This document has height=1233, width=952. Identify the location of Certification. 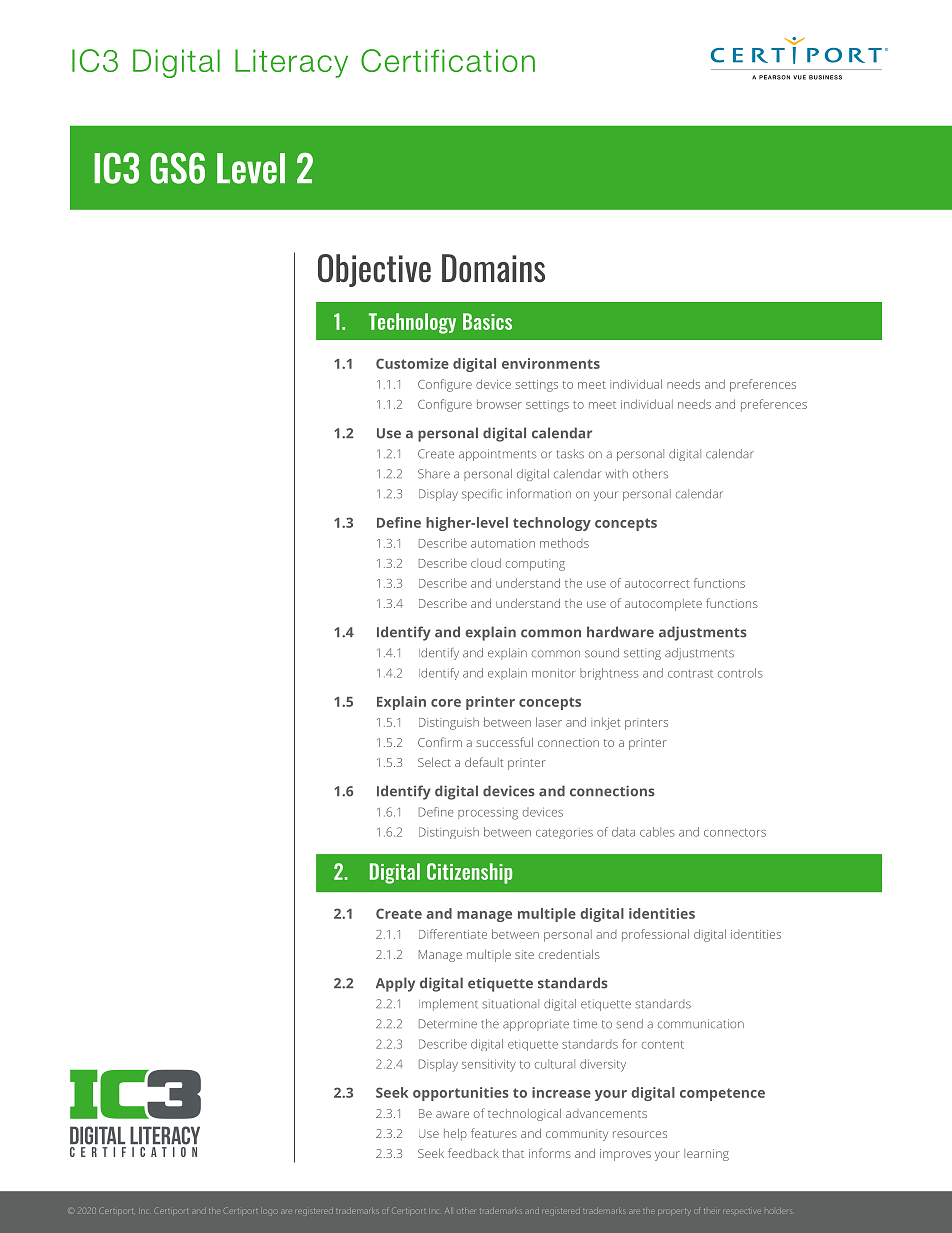
(448, 60).
